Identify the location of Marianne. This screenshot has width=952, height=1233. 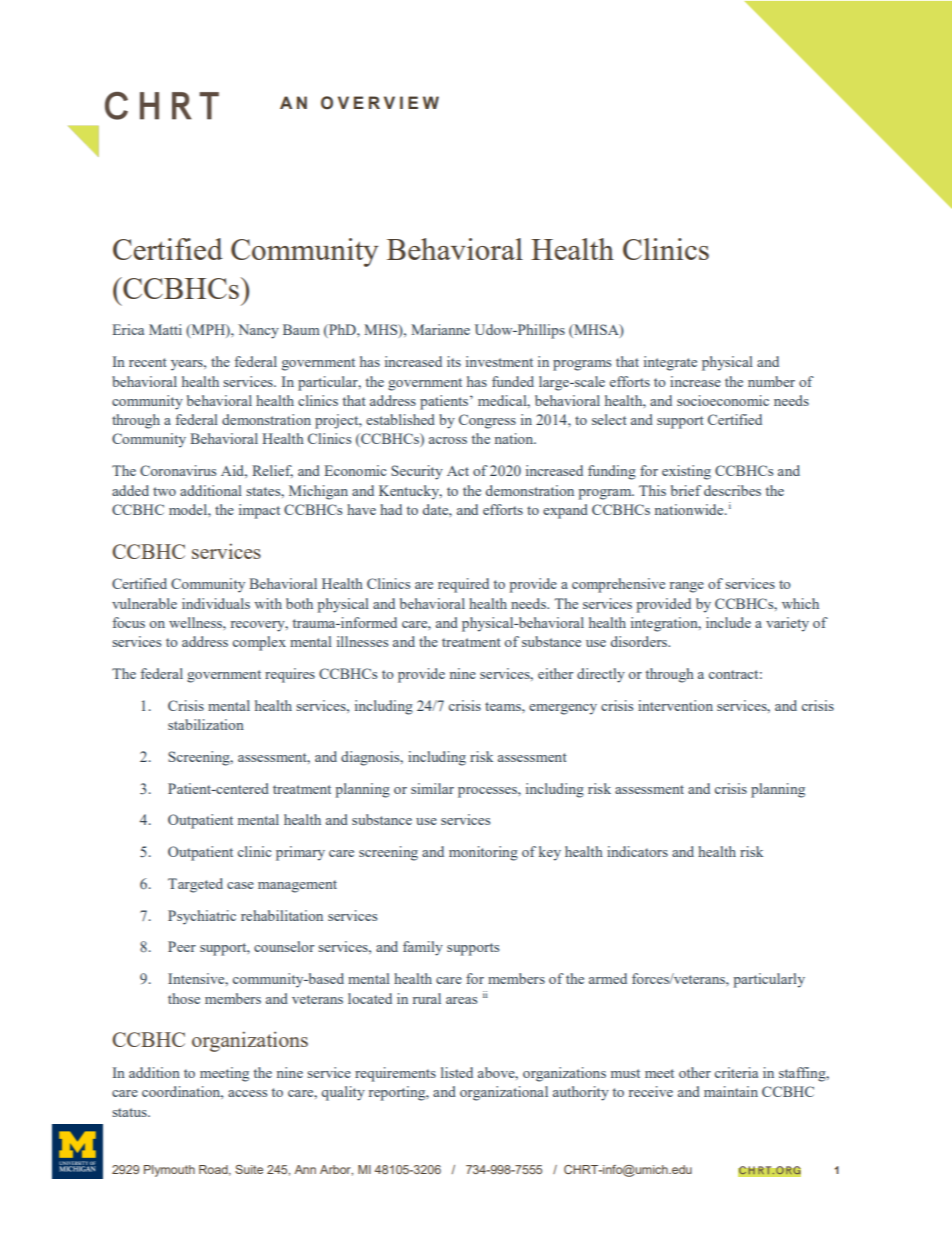
(440, 329).
